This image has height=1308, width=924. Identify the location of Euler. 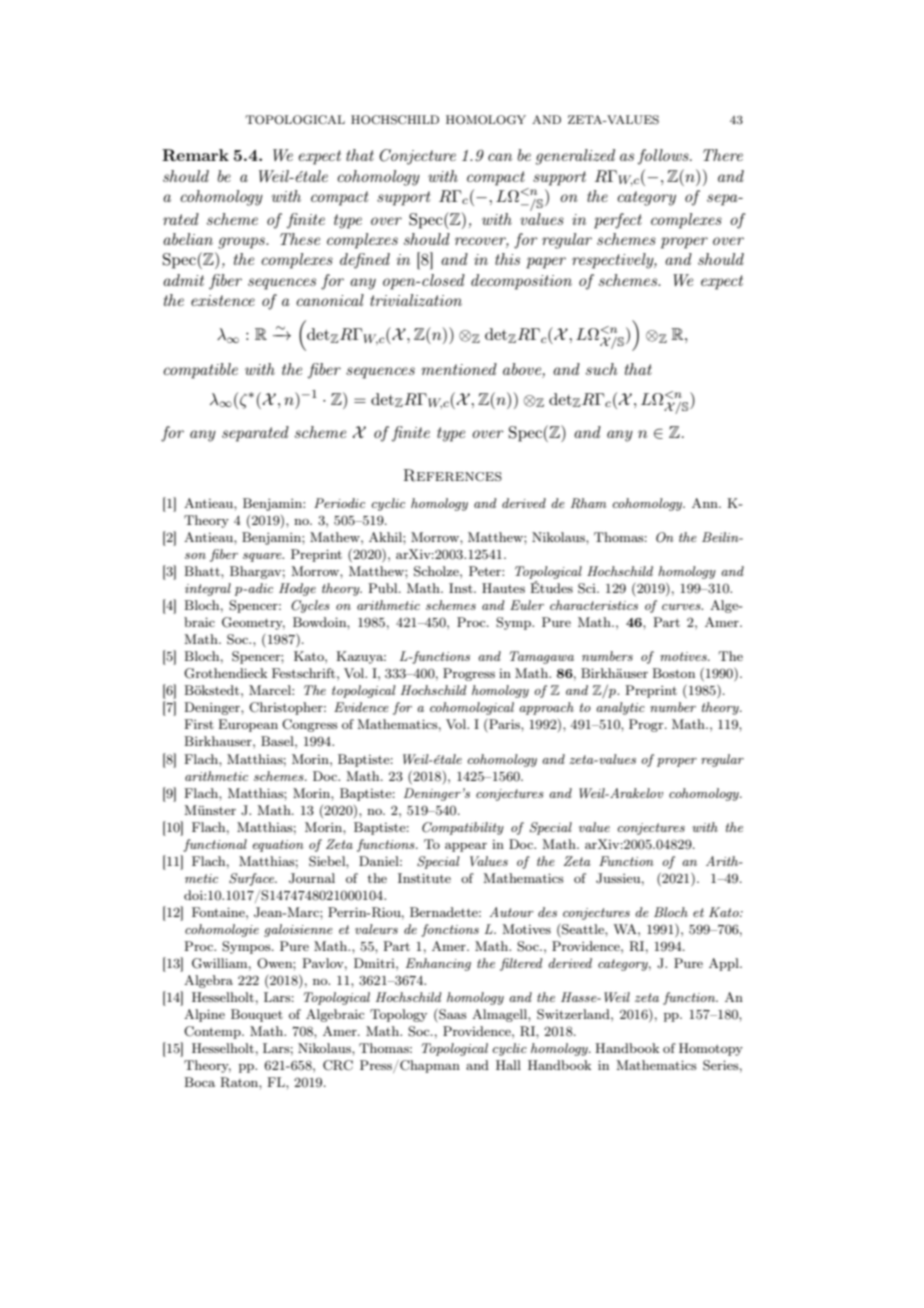
(527, 605).
